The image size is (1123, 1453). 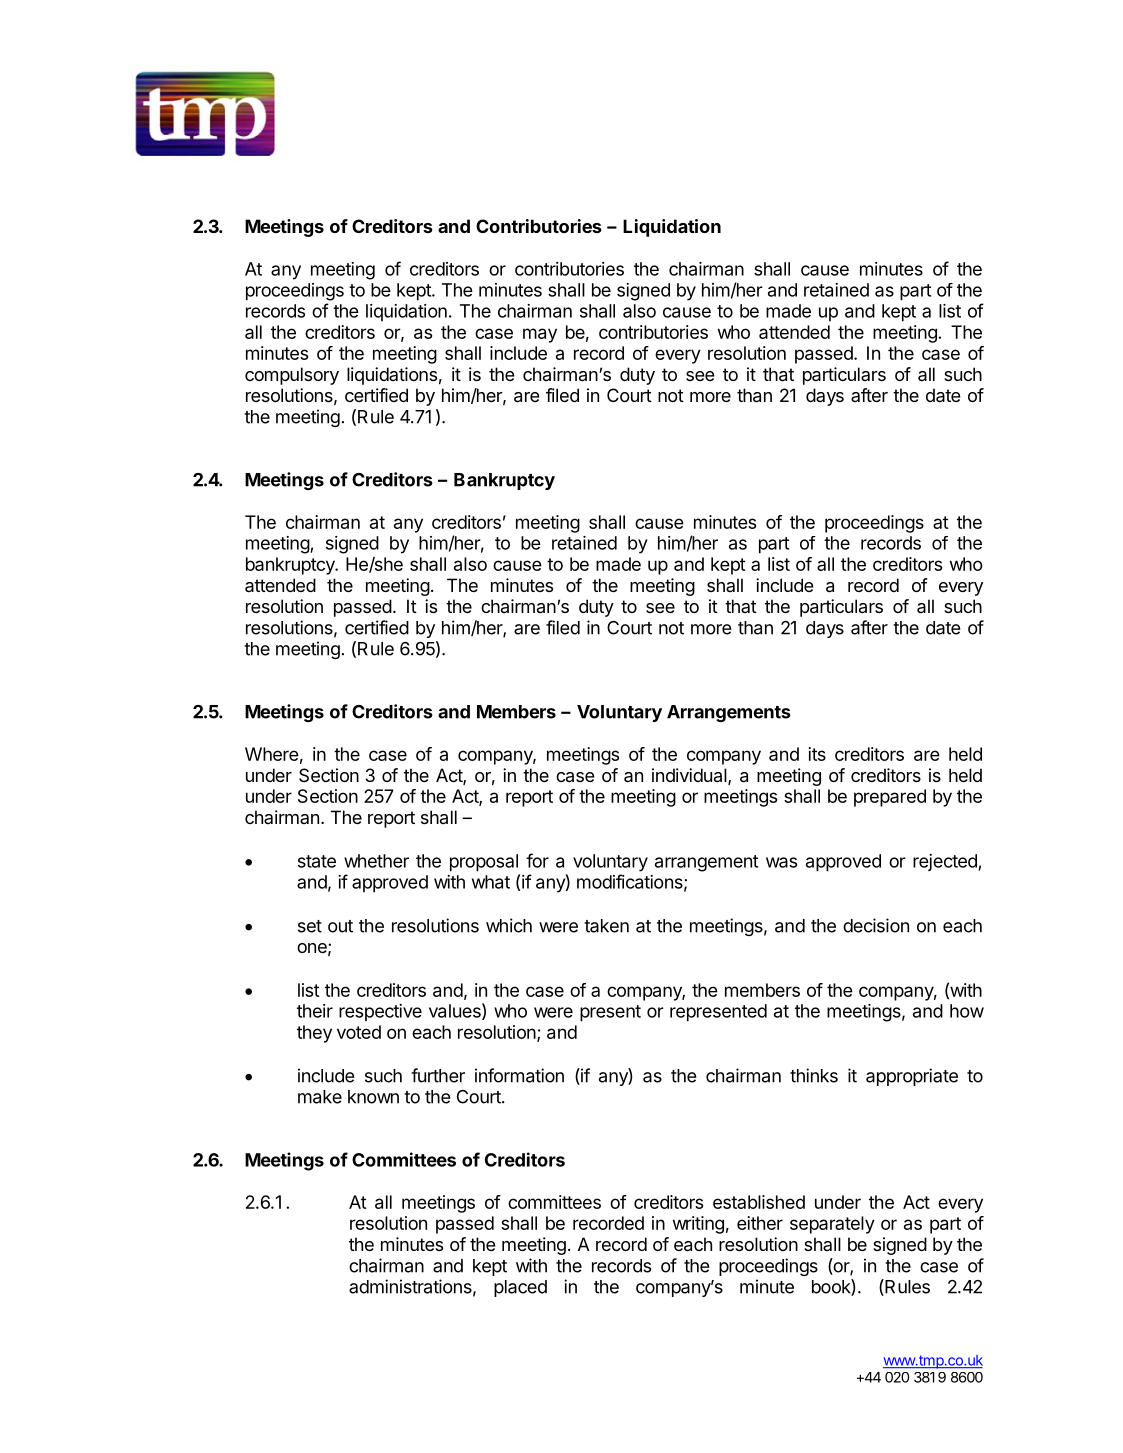 I want to click on prepared, so click(x=890, y=798).
